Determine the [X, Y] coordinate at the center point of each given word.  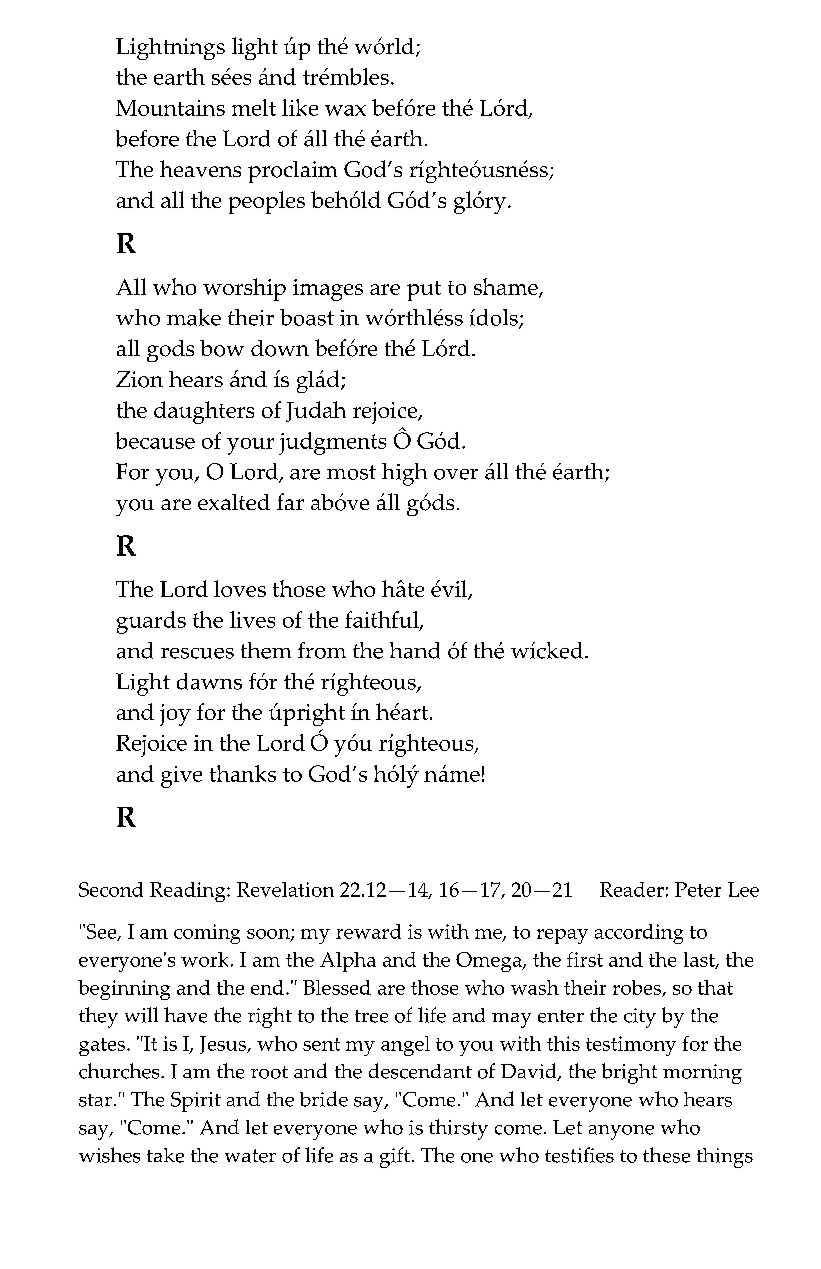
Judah [316, 411]
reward [368, 931]
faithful [383, 620]
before [147, 138]
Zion [139, 379]
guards [151, 622]
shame [507, 288]
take [165, 1155]
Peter [698, 889]
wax [345, 110]
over [456, 474]
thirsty [458, 1129]
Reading [189, 892]
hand [415, 650]
